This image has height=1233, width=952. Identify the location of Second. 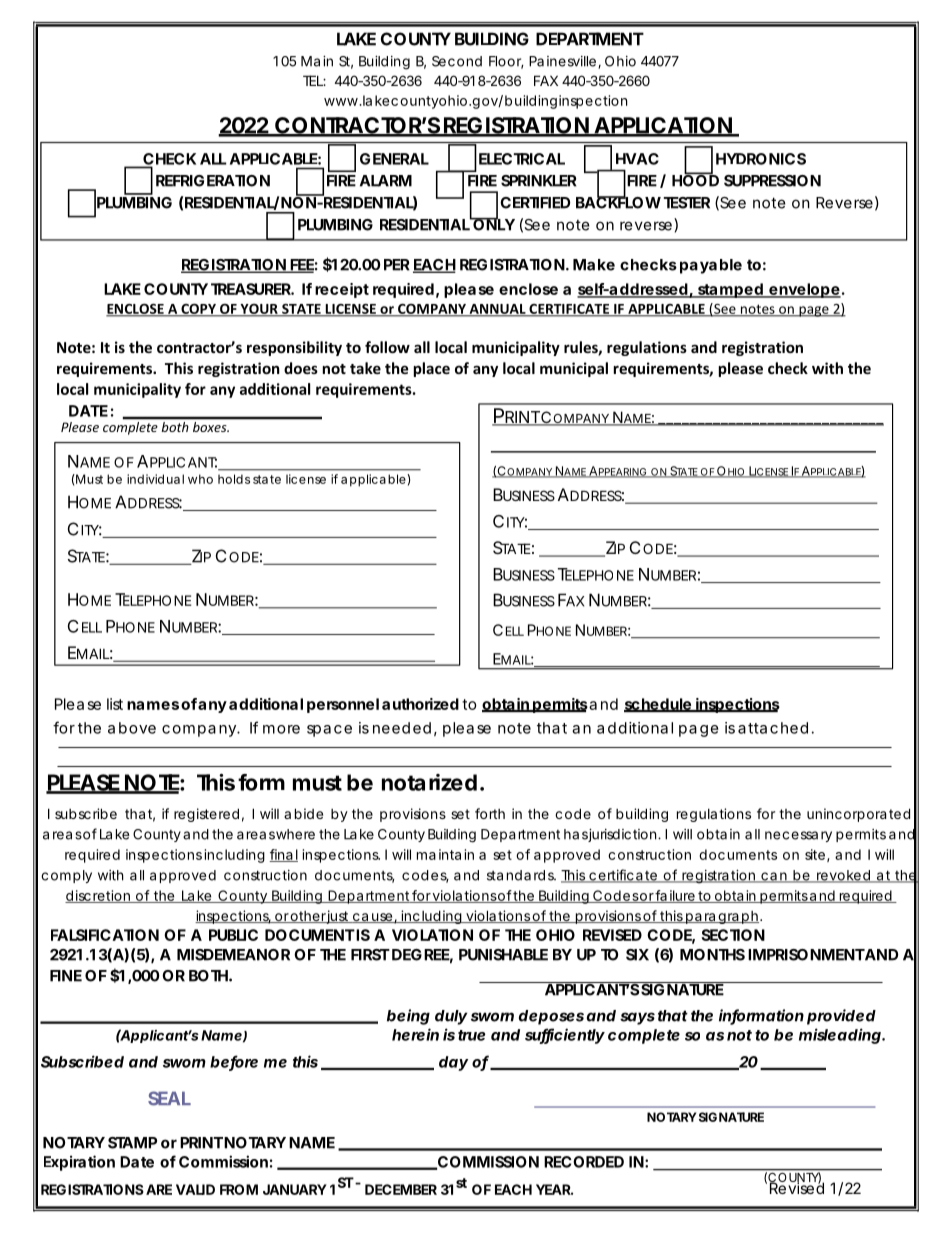
(457, 61).
